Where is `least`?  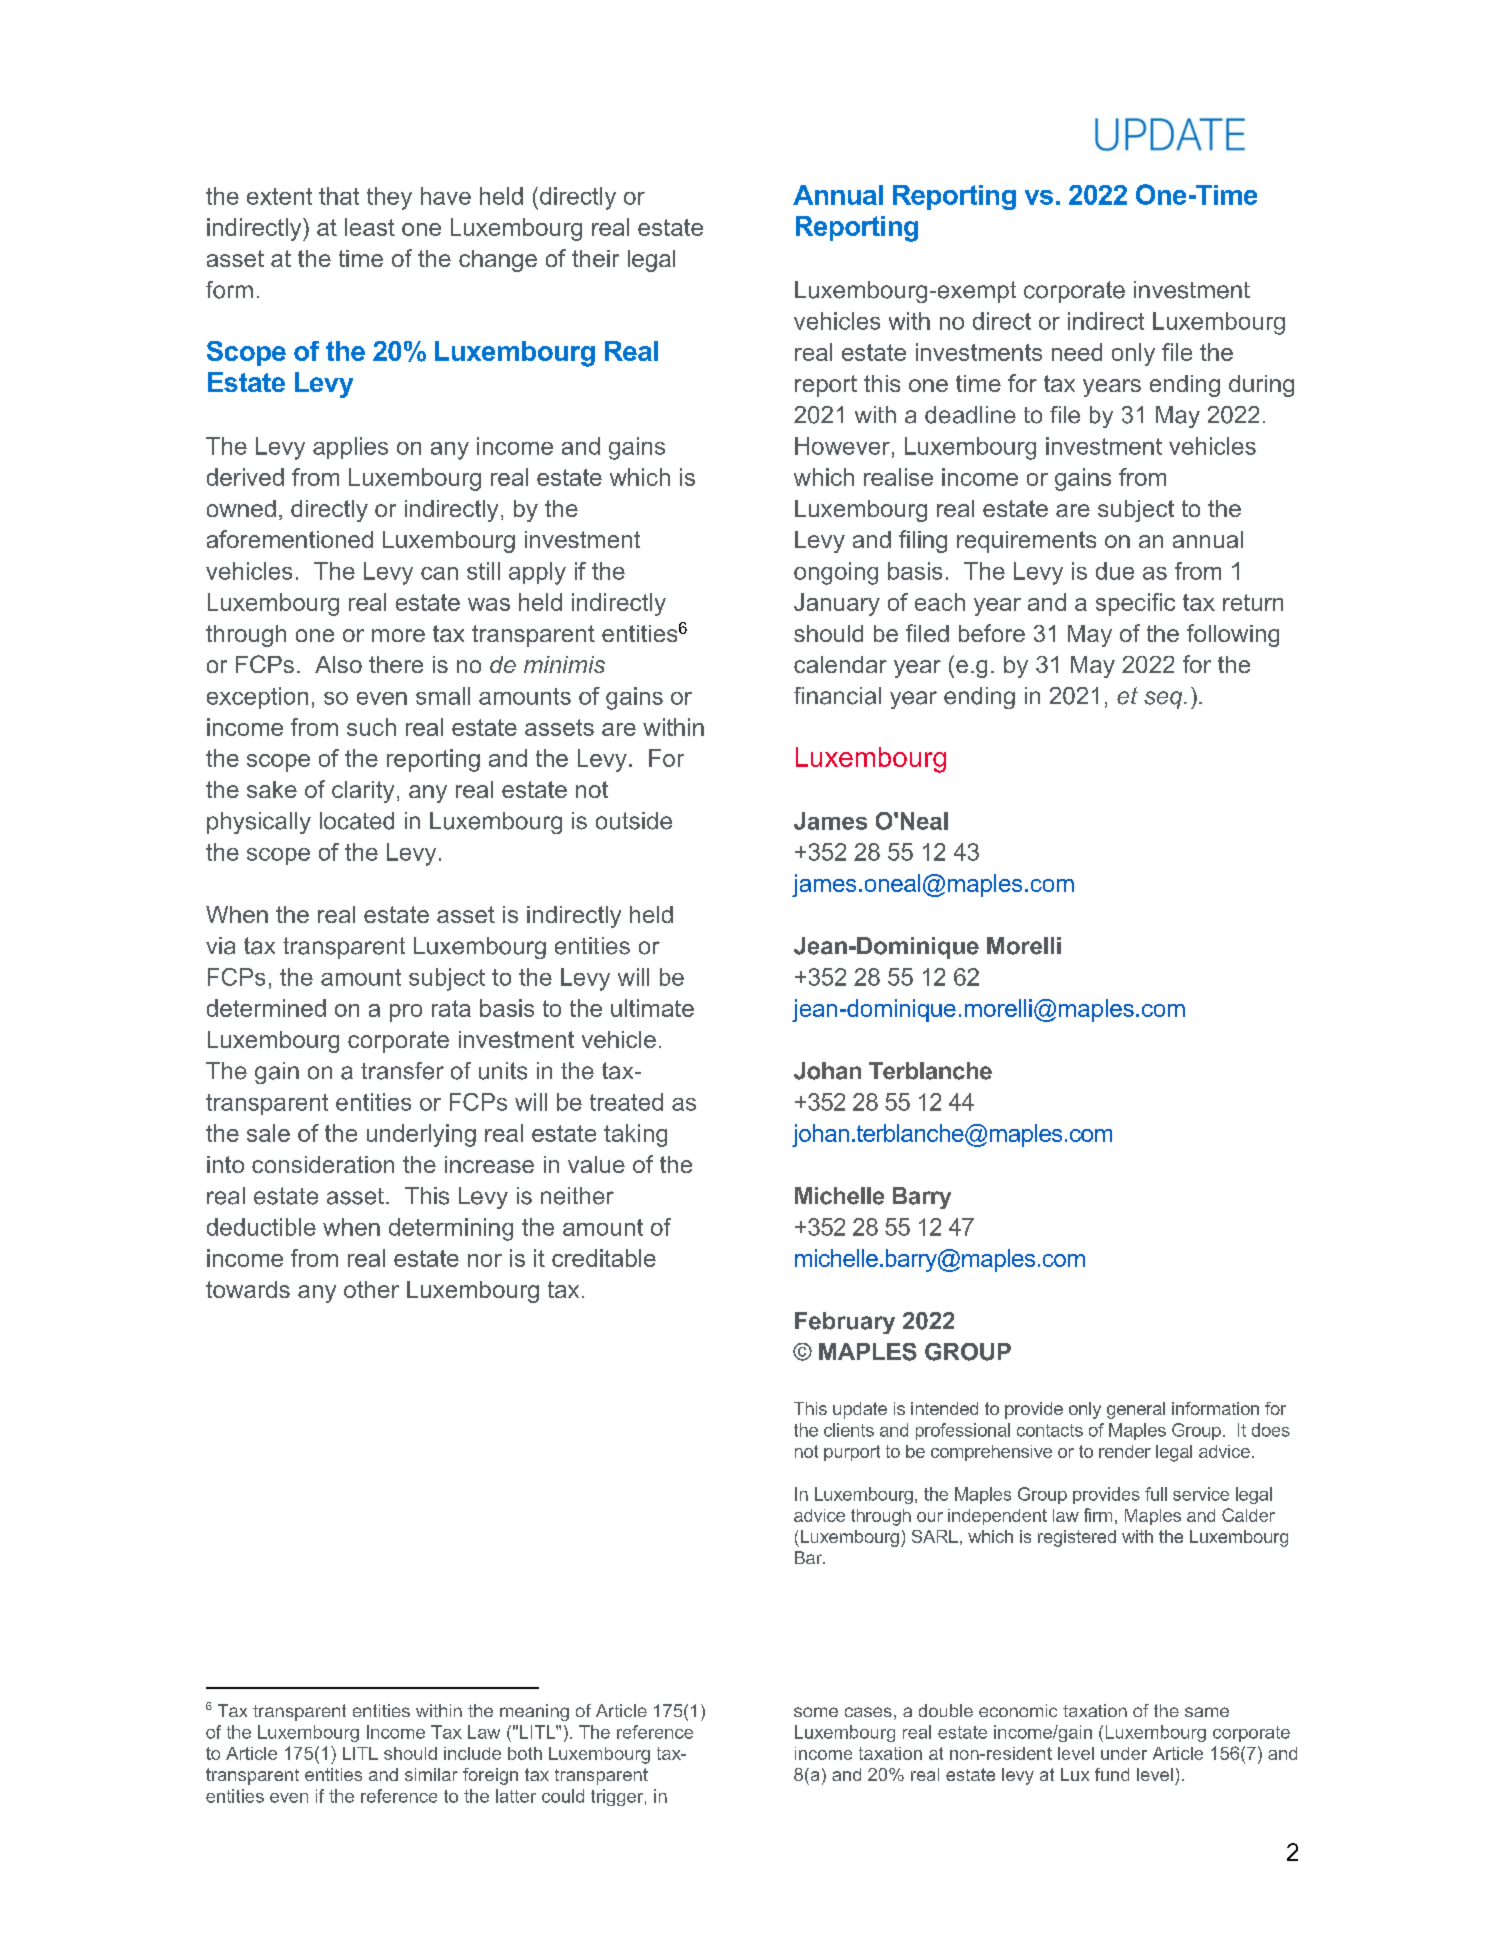
least is located at coordinates (370, 227).
